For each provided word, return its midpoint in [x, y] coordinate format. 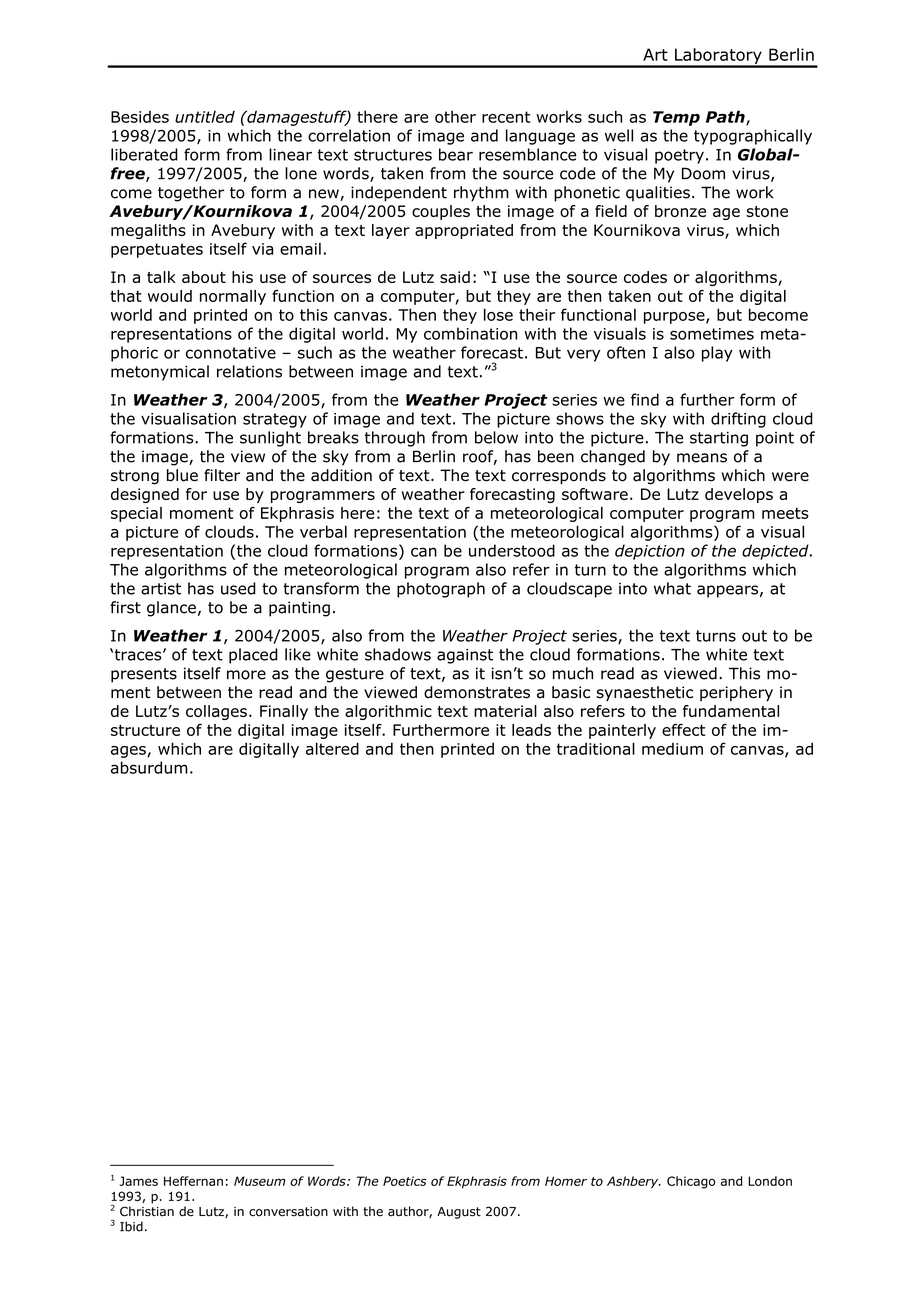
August [459, 1213]
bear [456, 154]
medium [672, 749]
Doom [703, 173]
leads [531, 730]
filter [222, 475]
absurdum [149, 767]
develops [739, 495]
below [496, 437]
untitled [205, 117]
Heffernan [193, 1181]
